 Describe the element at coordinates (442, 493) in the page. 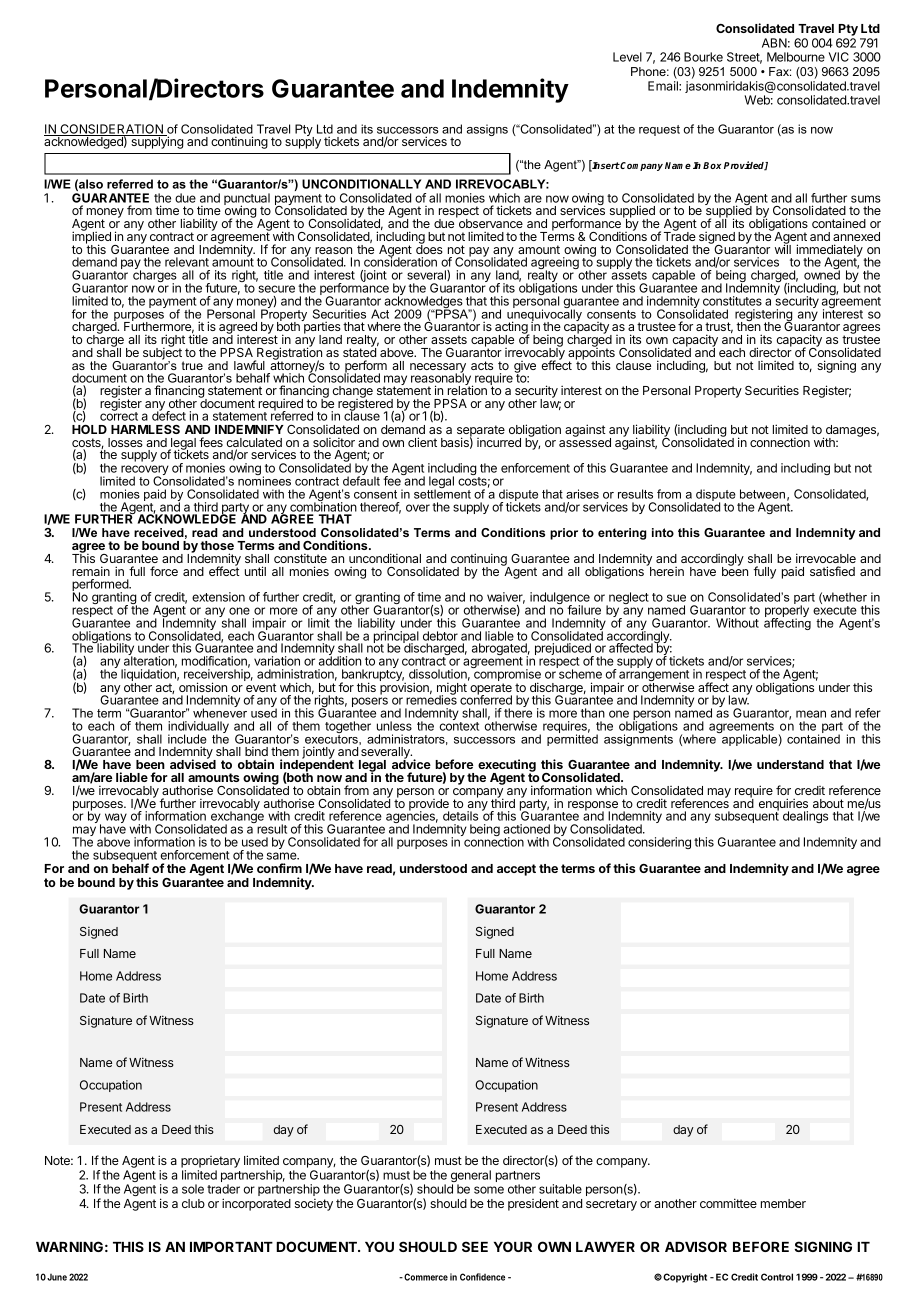

I see `settlement` at that location.
